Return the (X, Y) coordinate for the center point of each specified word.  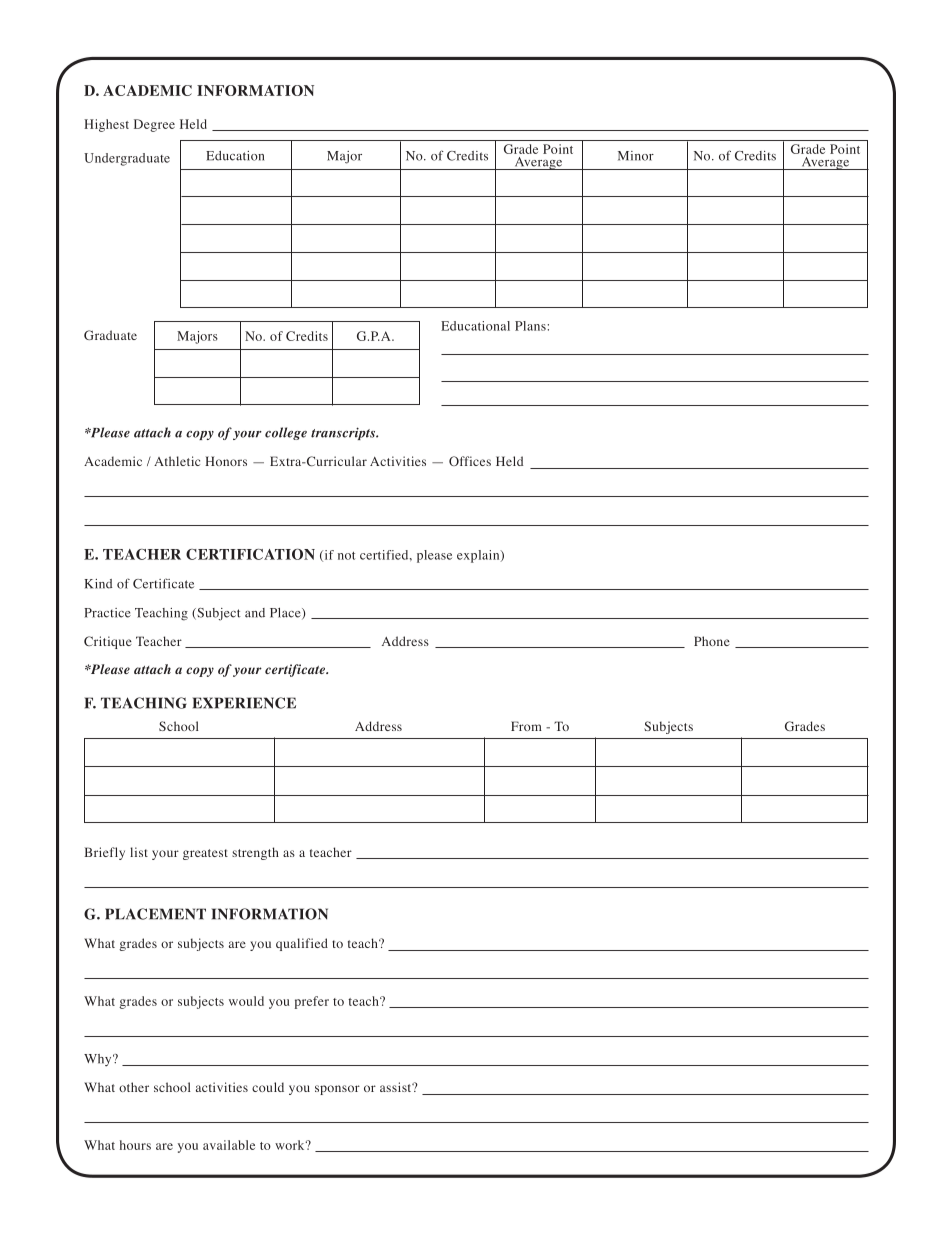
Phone (712, 641)
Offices (470, 461)
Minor (636, 156)
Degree (154, 125)
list (139, 852)
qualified (302, 944)
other (134, 1087)
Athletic (177, 461)
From (526, 726)
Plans (530, 326)
